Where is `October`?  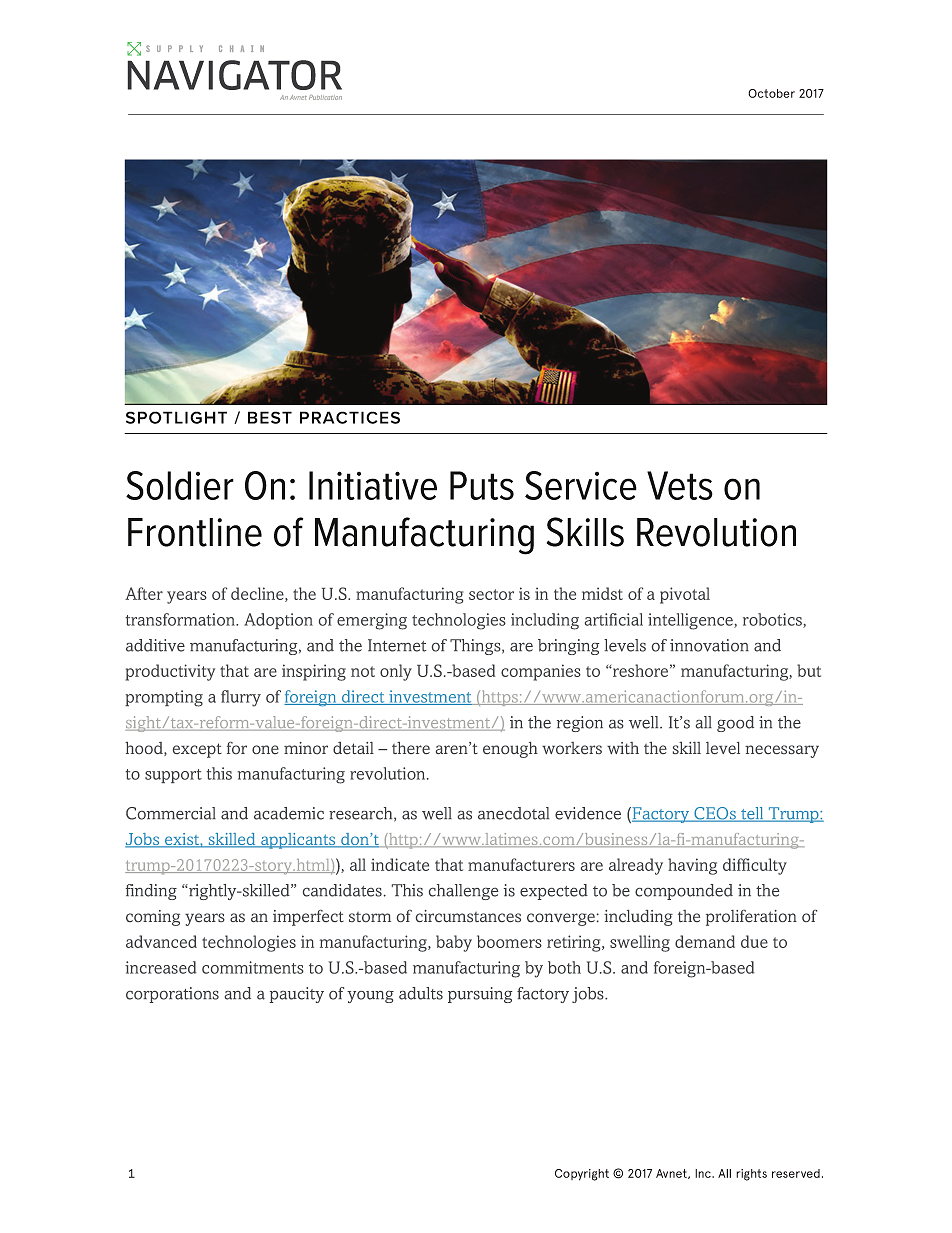 October is located at coordinates (771, 93).
